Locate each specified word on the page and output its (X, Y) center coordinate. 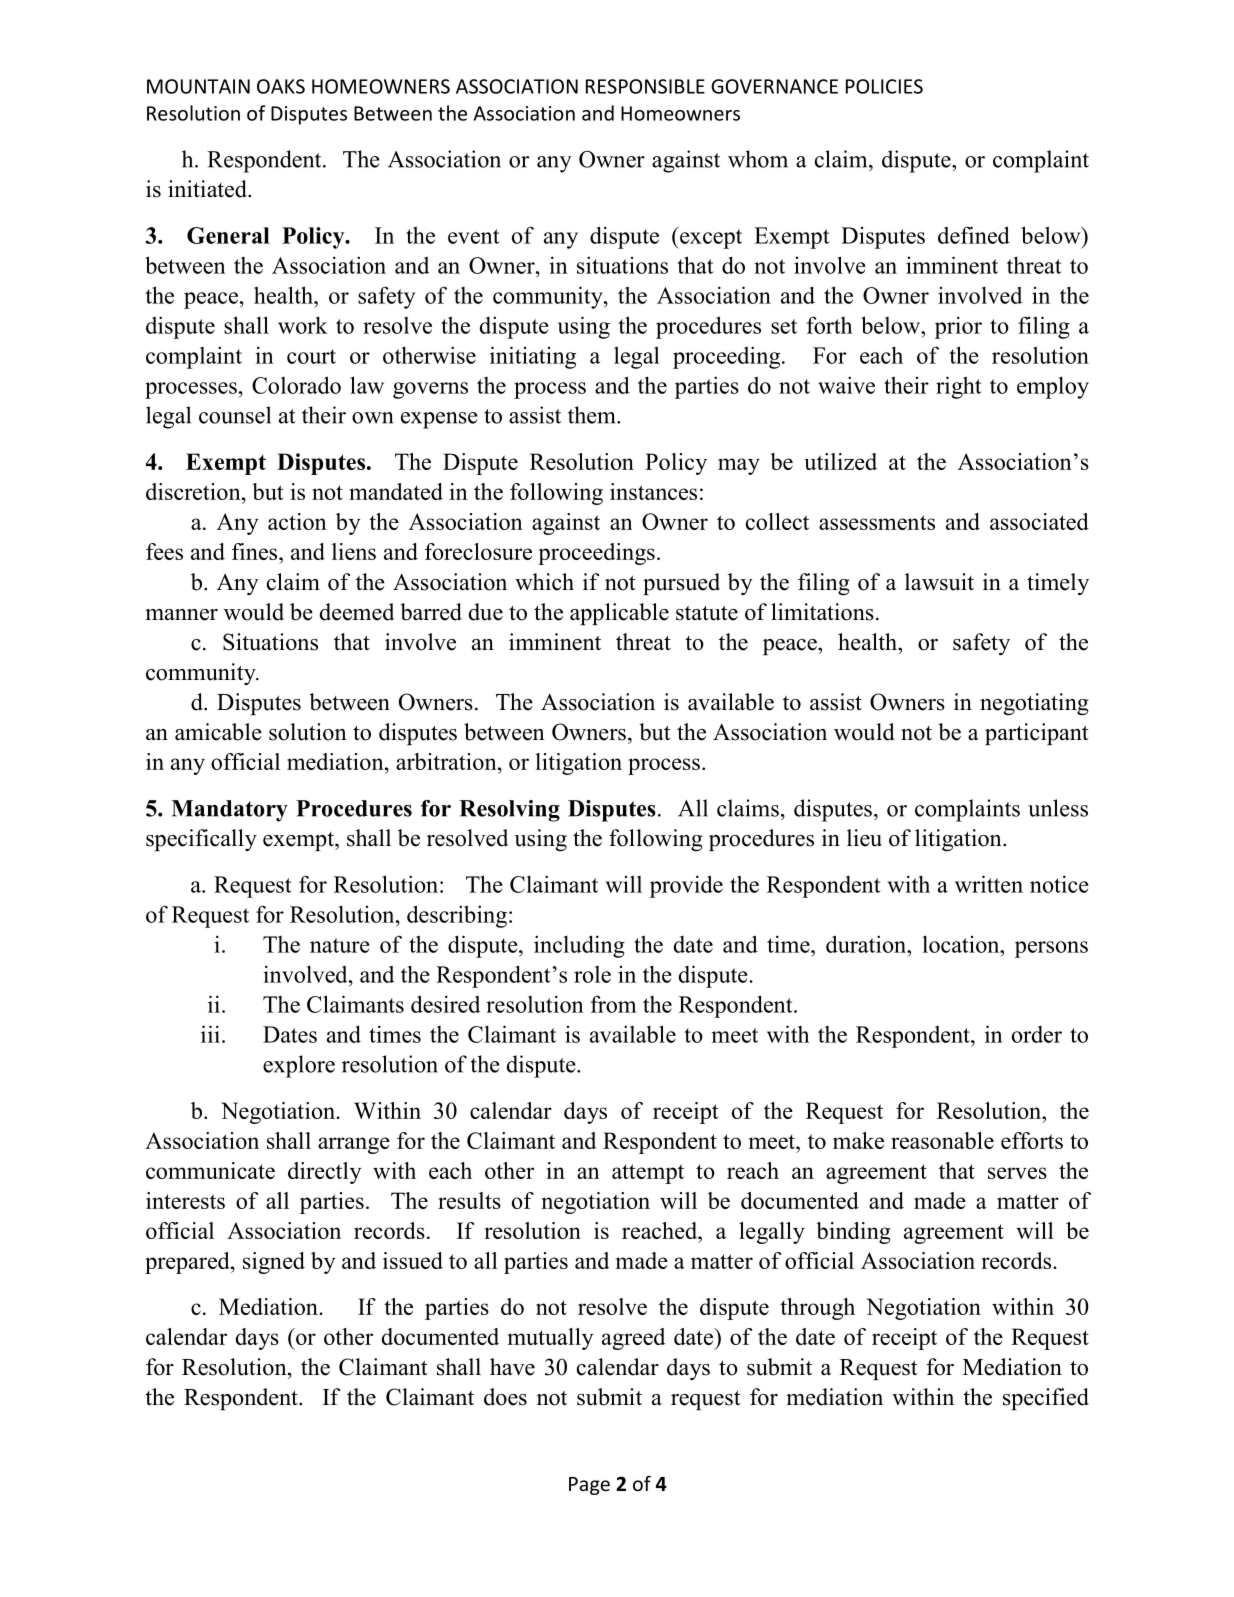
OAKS (281, 86)
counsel (235, 415)
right (959, 387)
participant (1036, 734)
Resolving (509, 811)
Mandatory (229, 811)
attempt (648, 1174)
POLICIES (884, 86)
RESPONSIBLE (645, 86)
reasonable (942, 1140)
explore (299, 1066)
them (593, 415)
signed (274, 1263)
